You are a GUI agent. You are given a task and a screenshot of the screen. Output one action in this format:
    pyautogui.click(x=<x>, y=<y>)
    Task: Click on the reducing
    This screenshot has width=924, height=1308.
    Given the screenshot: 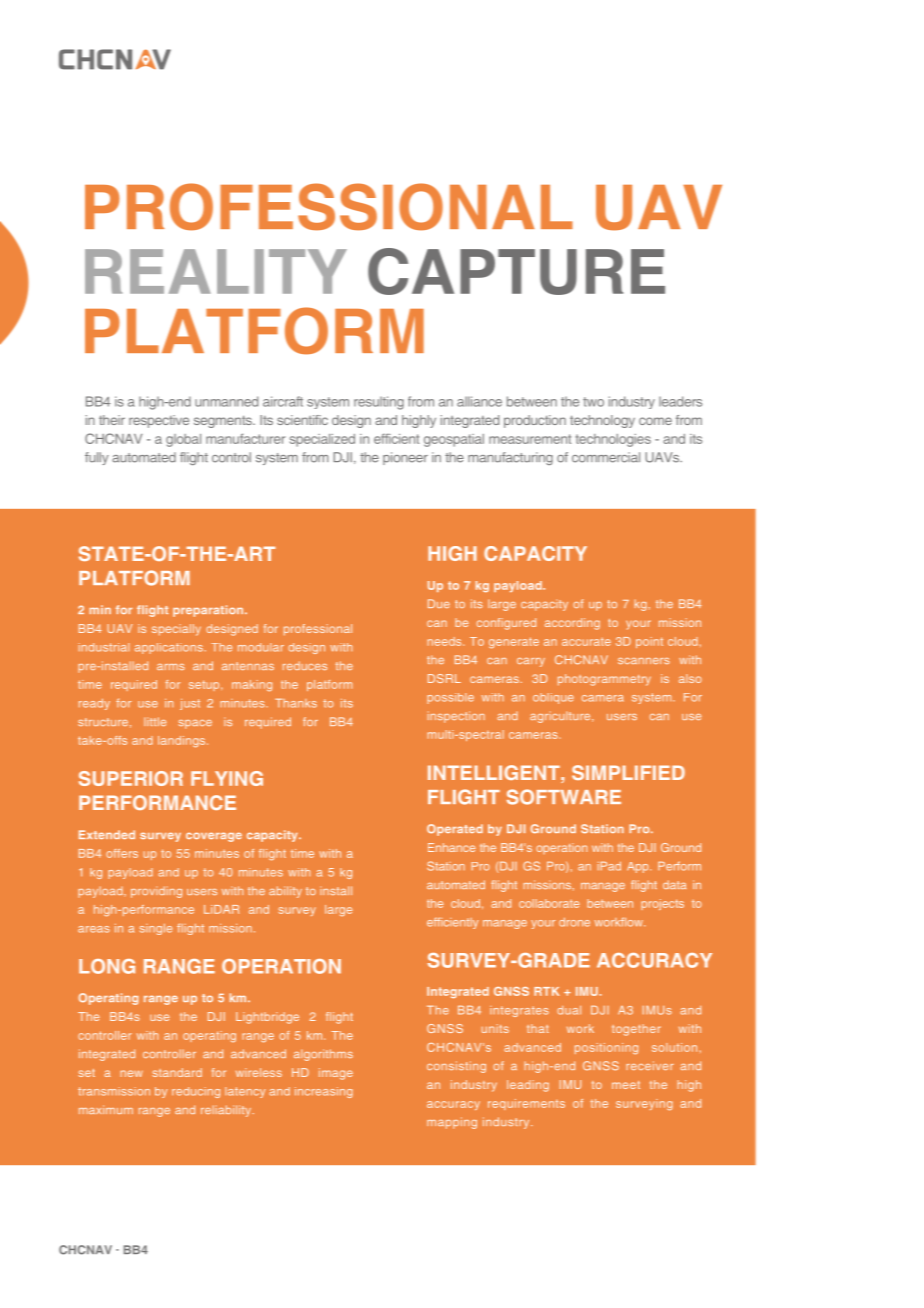 What is the action you would take?
    pyautogui.click(x=196, y=1092)
